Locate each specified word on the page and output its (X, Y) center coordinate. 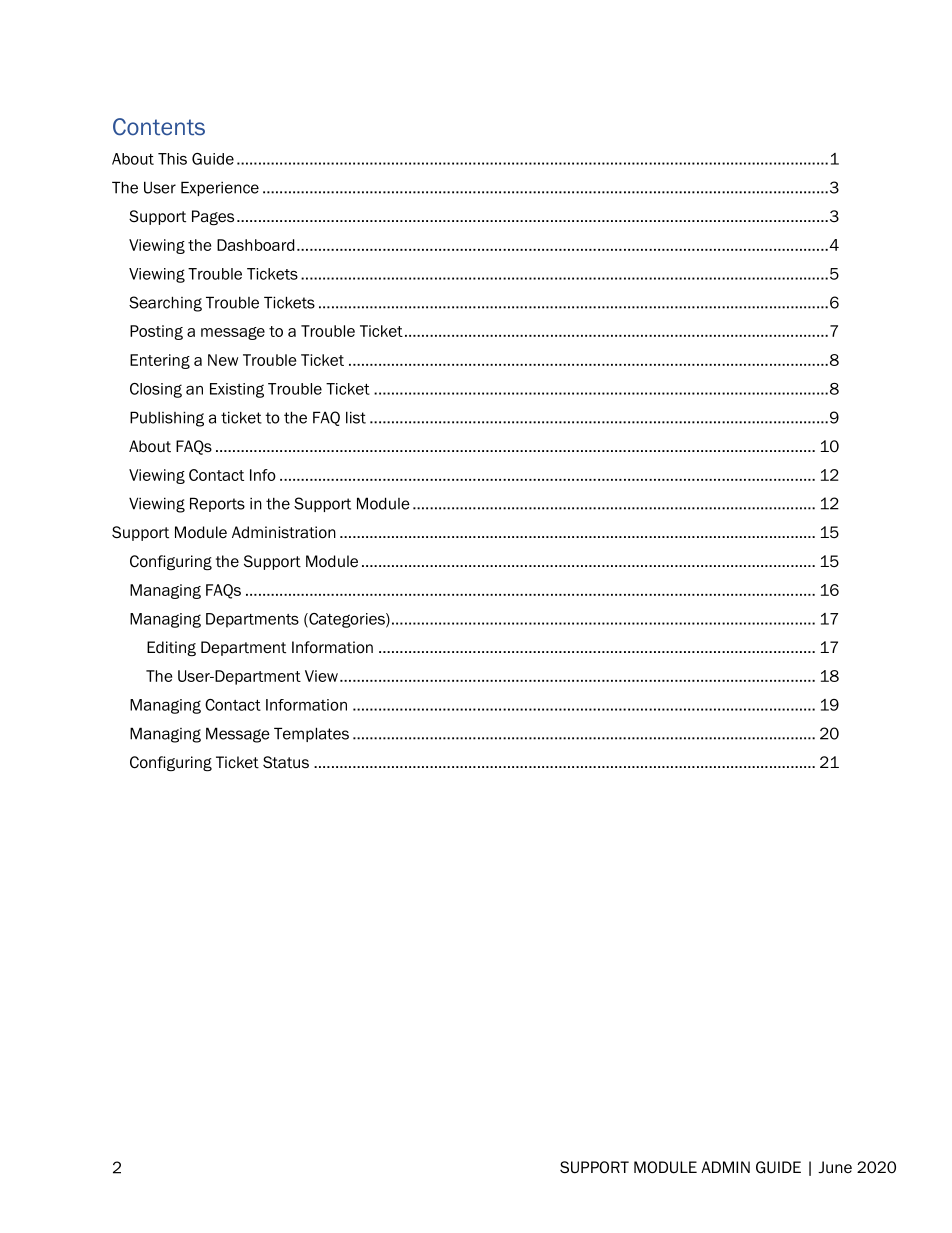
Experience (220, 188)
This (172, 159)
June (835, 1167)
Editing (171, 649)
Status (286, 762)
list (356, 417)
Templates (311, 734)
